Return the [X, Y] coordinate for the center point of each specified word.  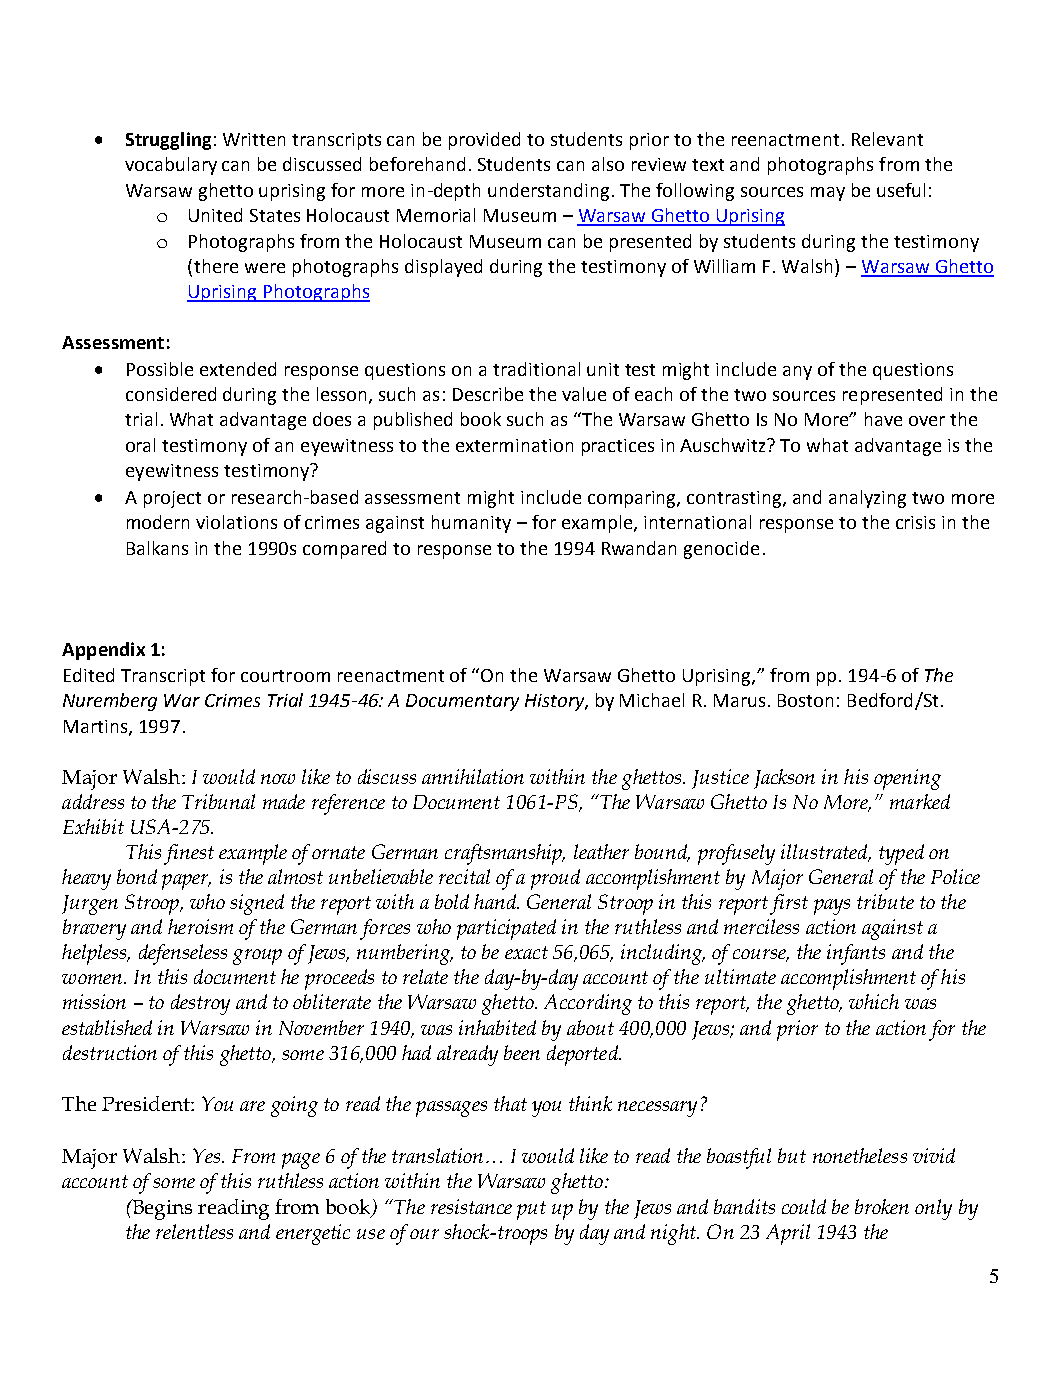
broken [882, 1206]
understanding [550, 192]
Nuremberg [110, 702]
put [531, 1210]
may [828, 194]
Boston [805, 700]
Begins [161, 1209]
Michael [652, 700]
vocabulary [171, 166]
